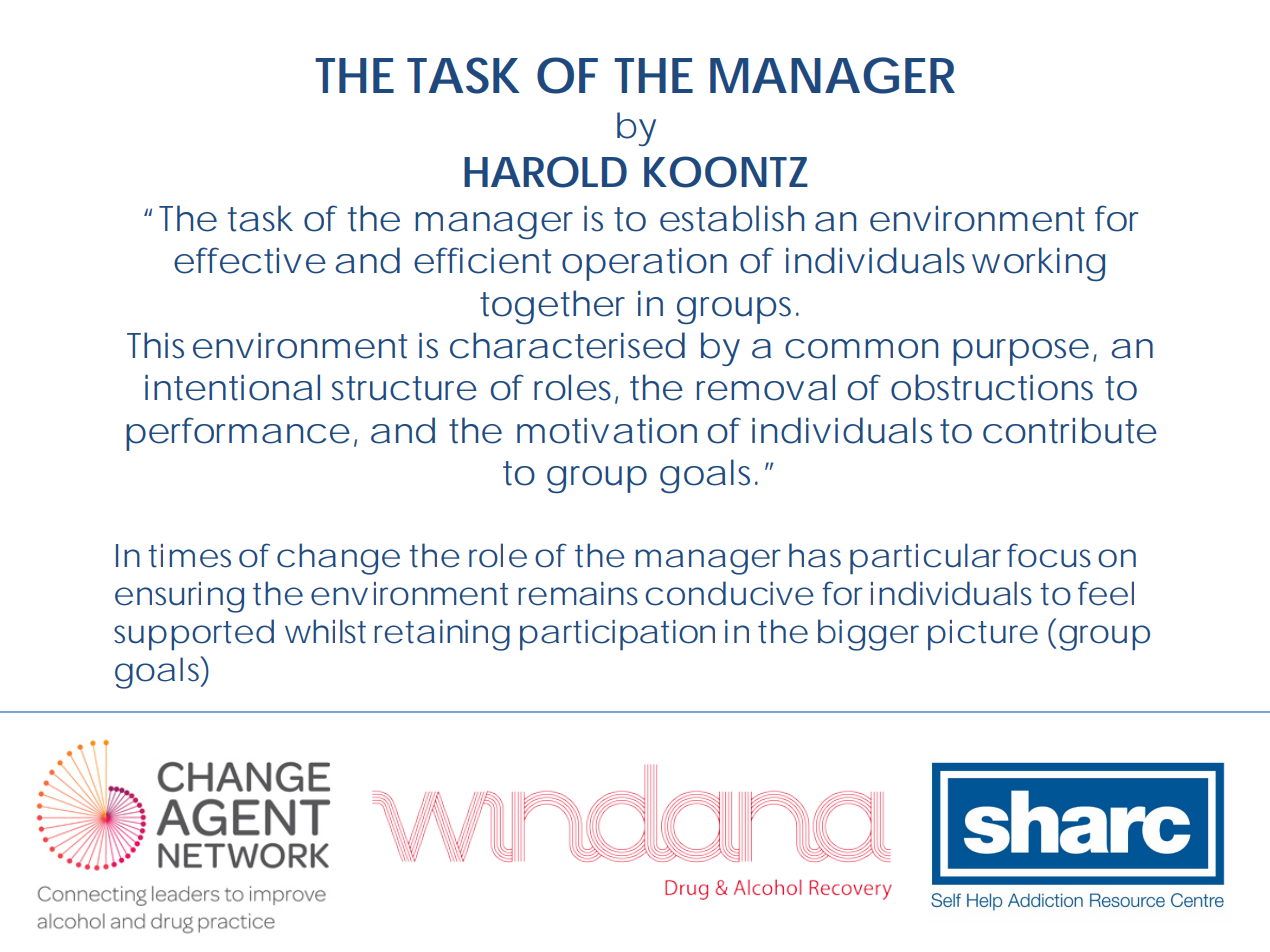 The image size is (1270, 952). What do you see at coordinates (545, 172) in the screenshot?
I see `HAROLD` at bounding box center [545, 172].
